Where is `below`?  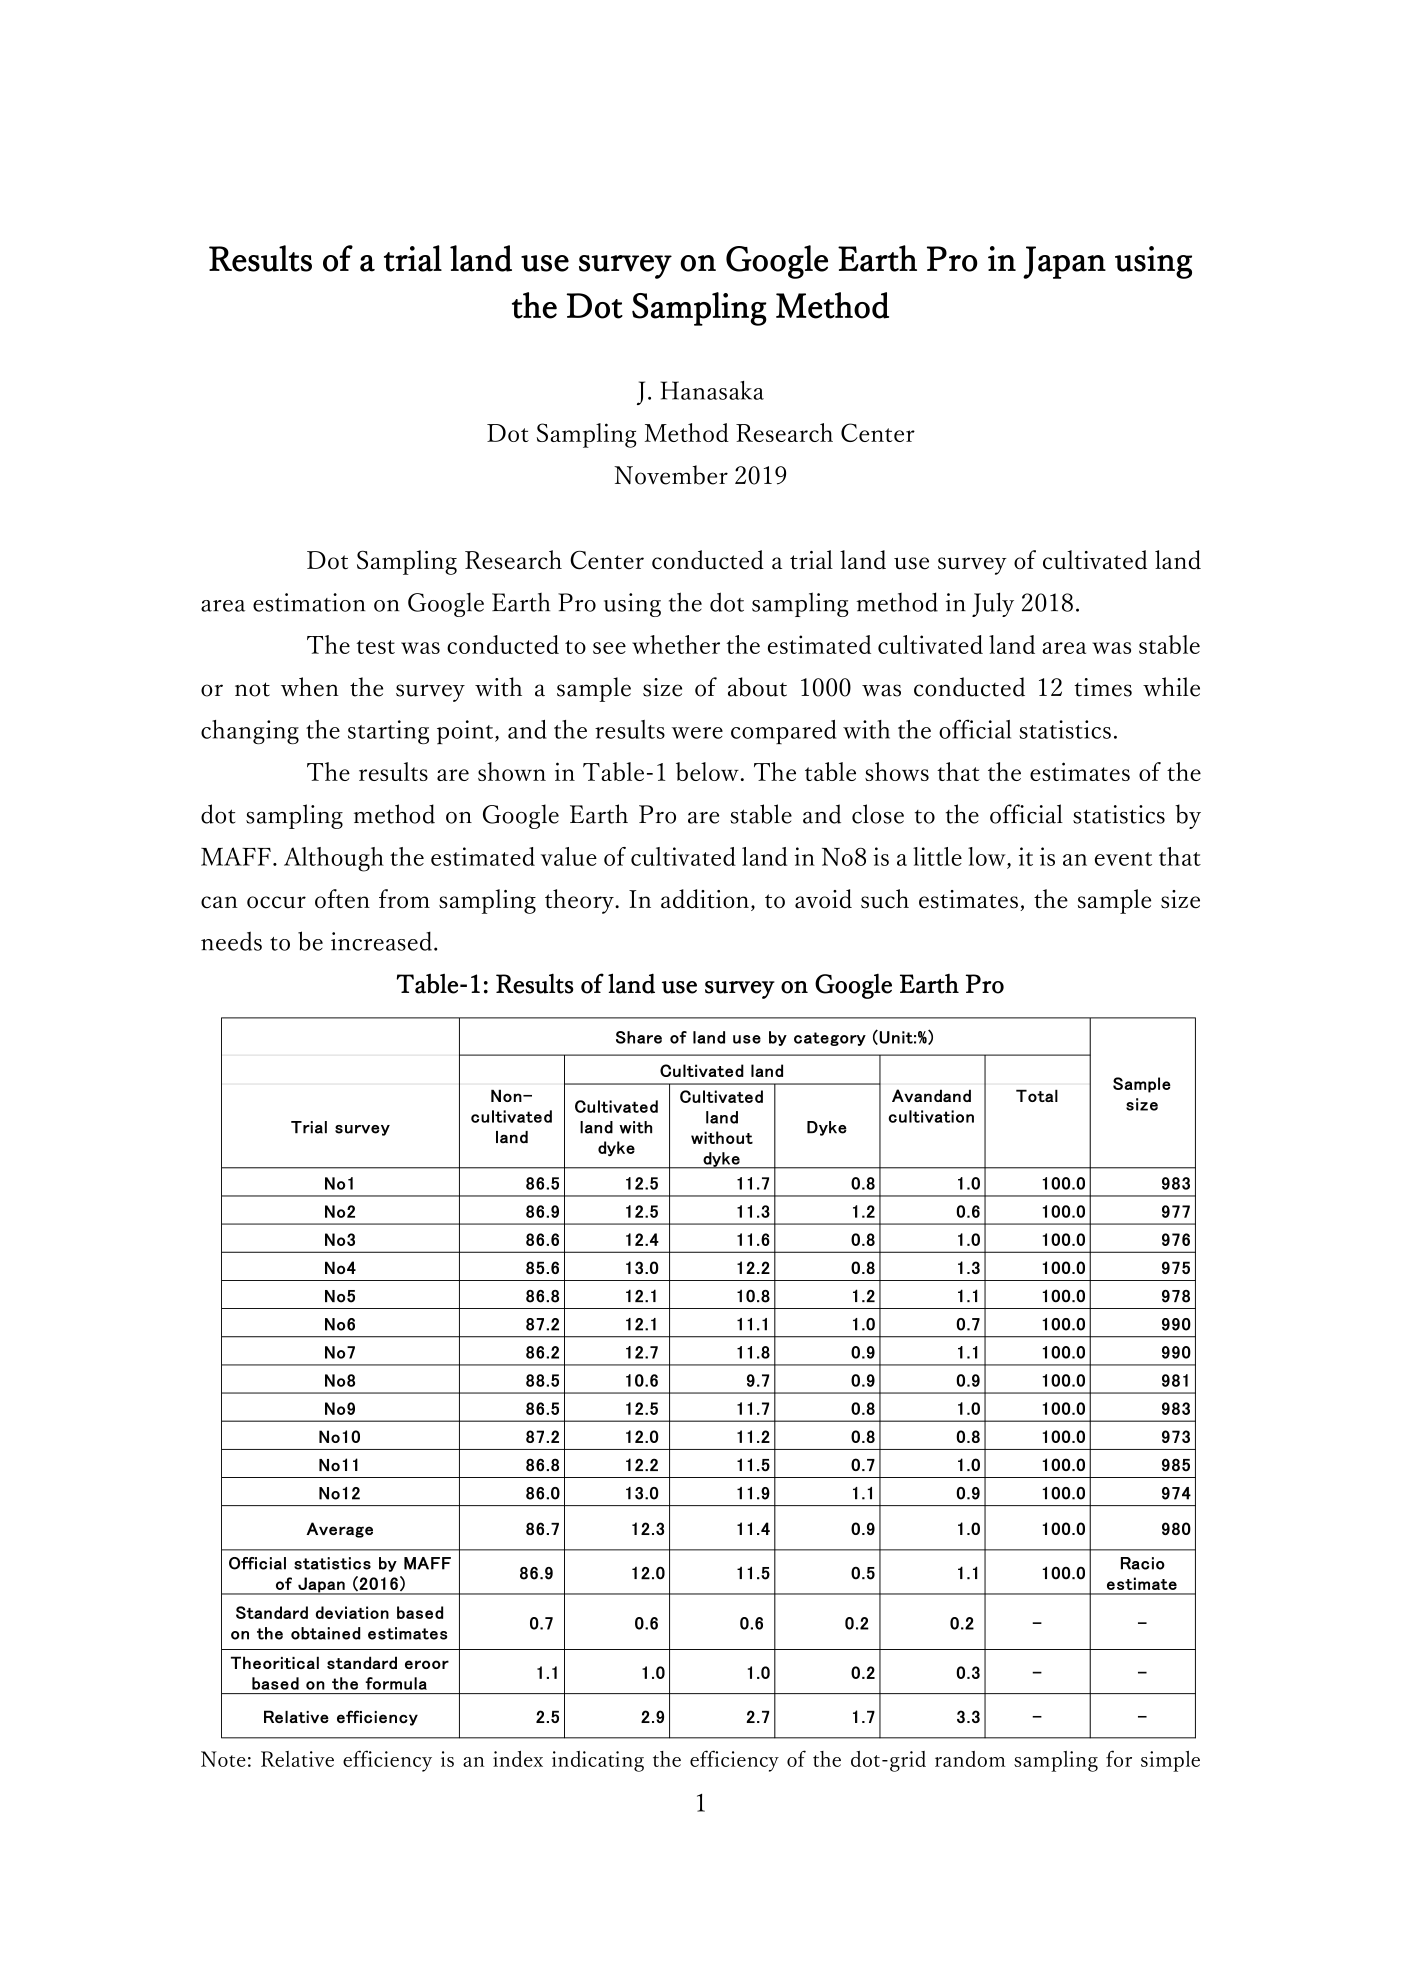
below is located at coordinates (707, 771).
